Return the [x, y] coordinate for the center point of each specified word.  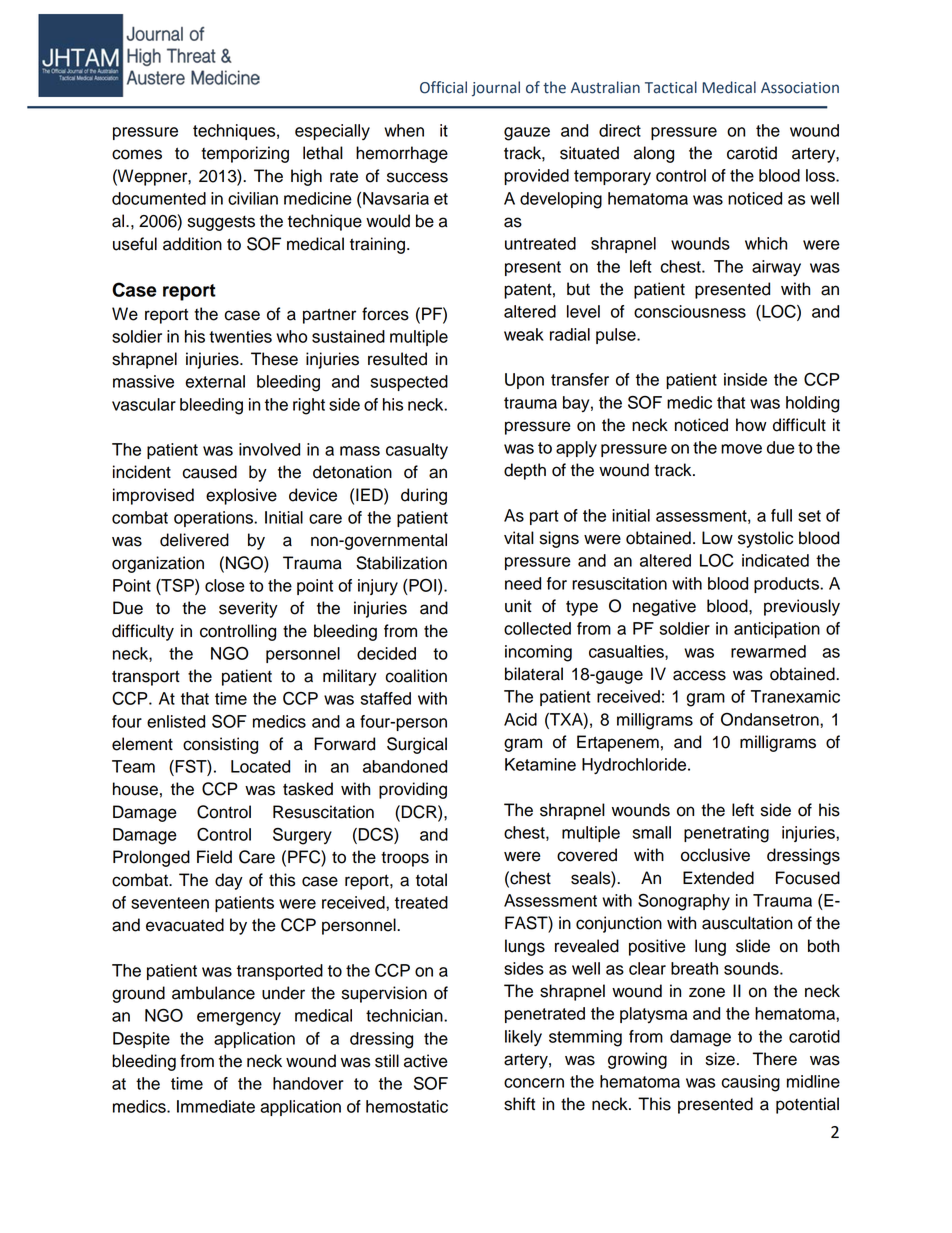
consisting [220, 745]
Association [800, 88]
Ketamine [540, 764]
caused [209, 472]
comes [137, 154]
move [741, 449]
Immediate [216, 1106]
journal [496, 88]
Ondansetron [771, 719]
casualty [417, 451]
